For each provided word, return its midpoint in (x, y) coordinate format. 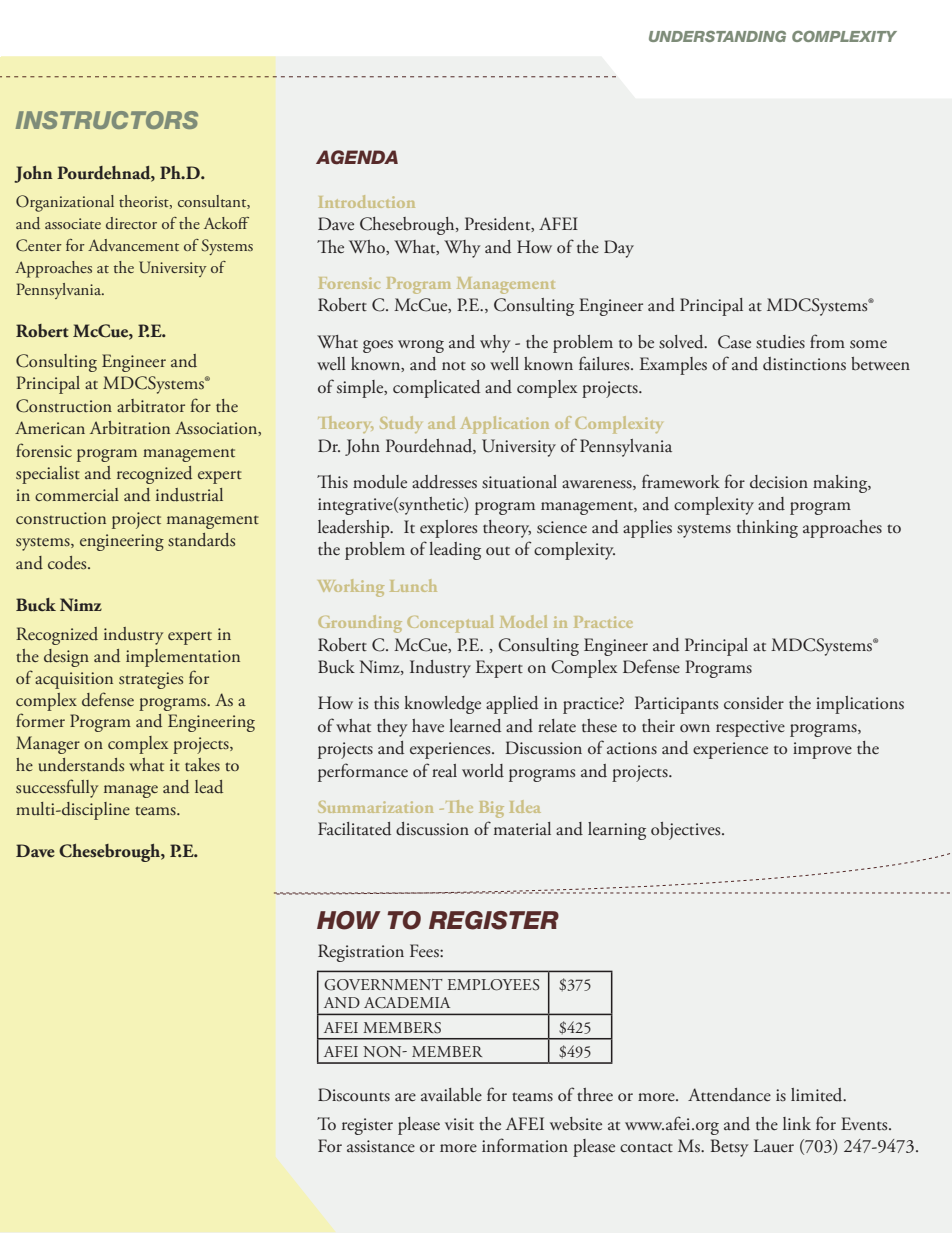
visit (459, 1124)
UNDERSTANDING (717, 36)
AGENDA (357, 157)
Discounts (354, 1095)
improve (822, 750)
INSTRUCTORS (107, 120)
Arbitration (130, 428)
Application (505, 425)
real (444, 771)
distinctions (804, 364)
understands (81, 765)
